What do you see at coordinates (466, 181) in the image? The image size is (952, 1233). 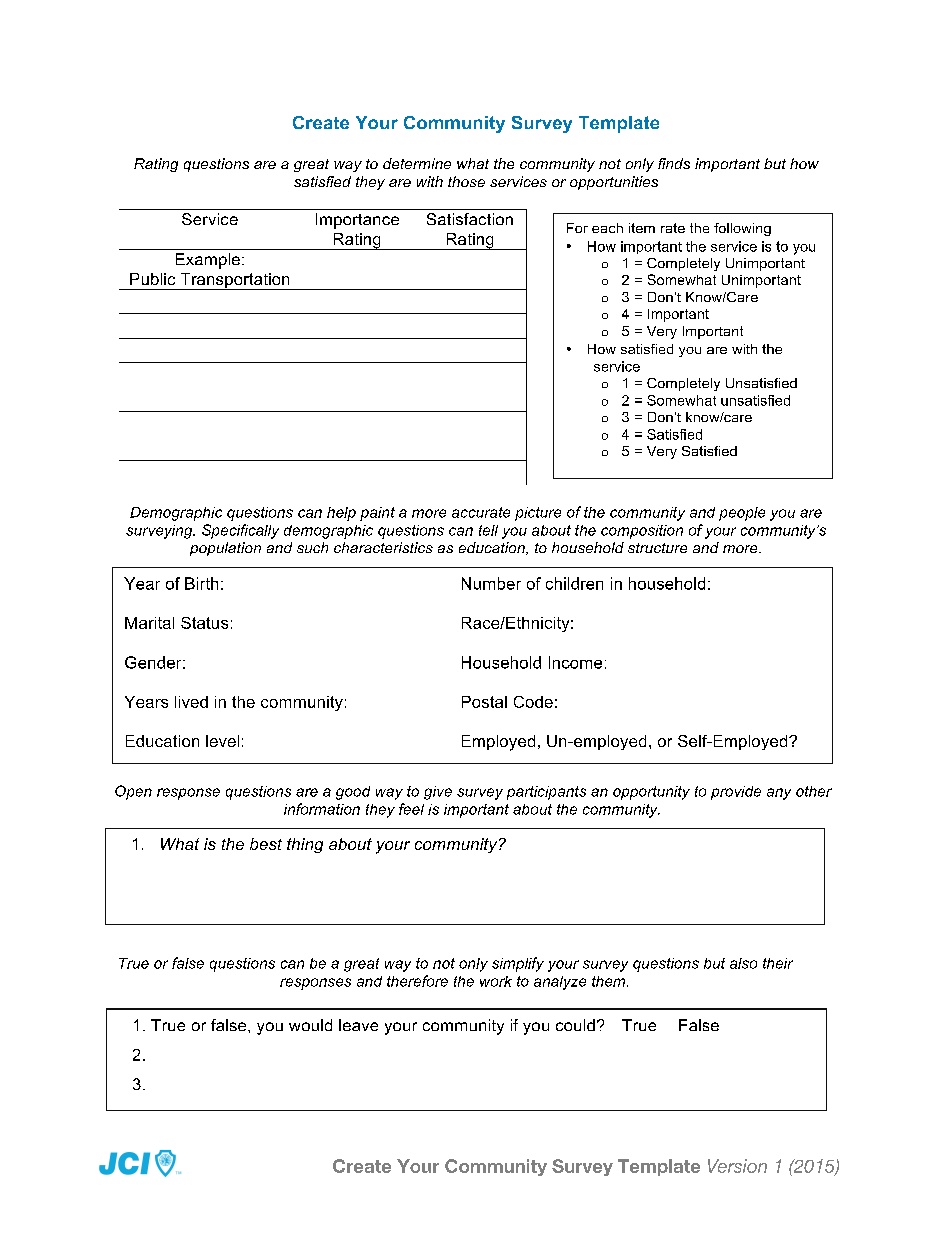 I see `those` at bounding box center [466, 181].
